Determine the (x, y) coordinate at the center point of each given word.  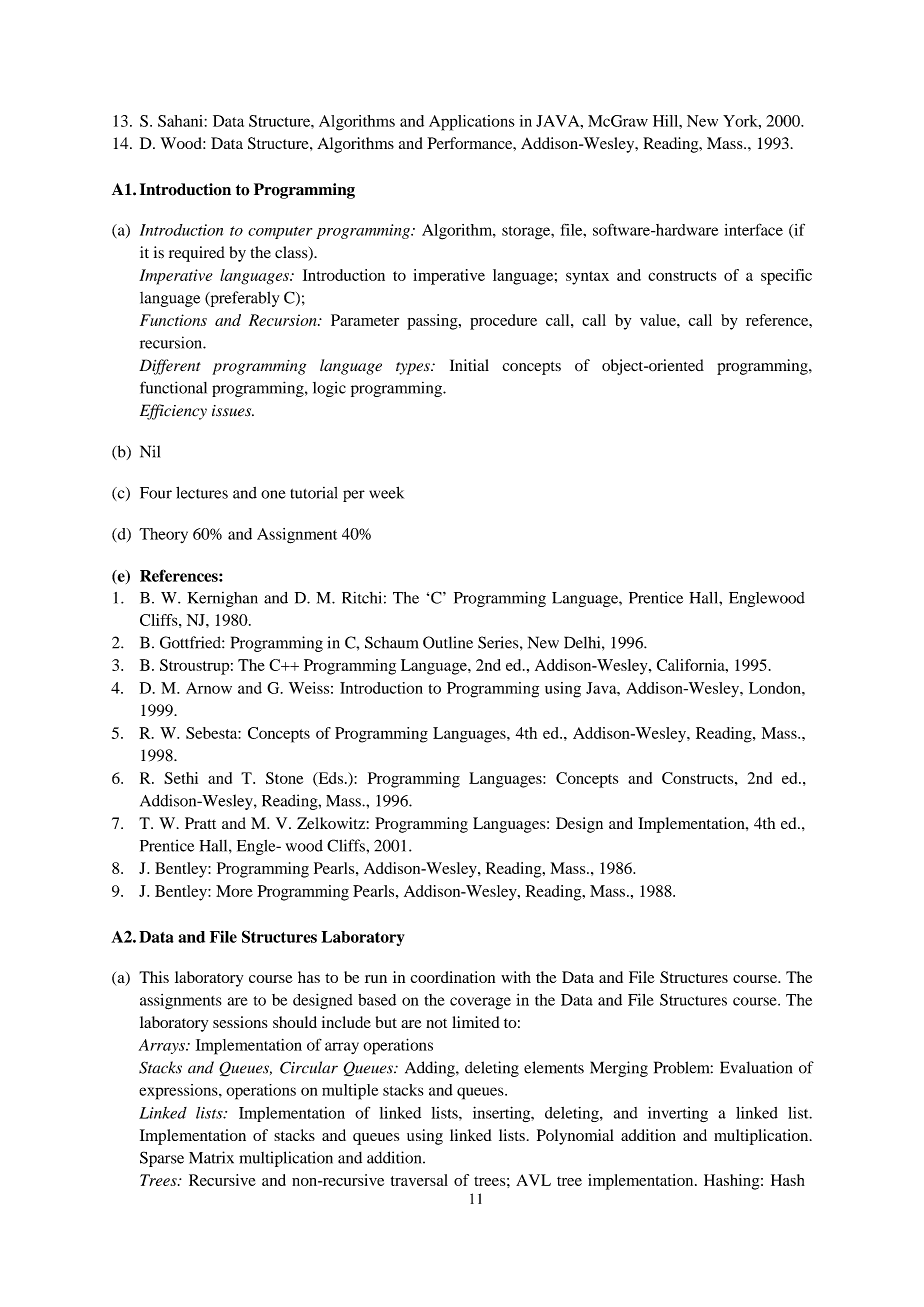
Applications (472, 123)
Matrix (211, 1157)
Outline (448, 642)
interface (753, 229)
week (386, 492)
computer (280, 233)
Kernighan (222, 599)
